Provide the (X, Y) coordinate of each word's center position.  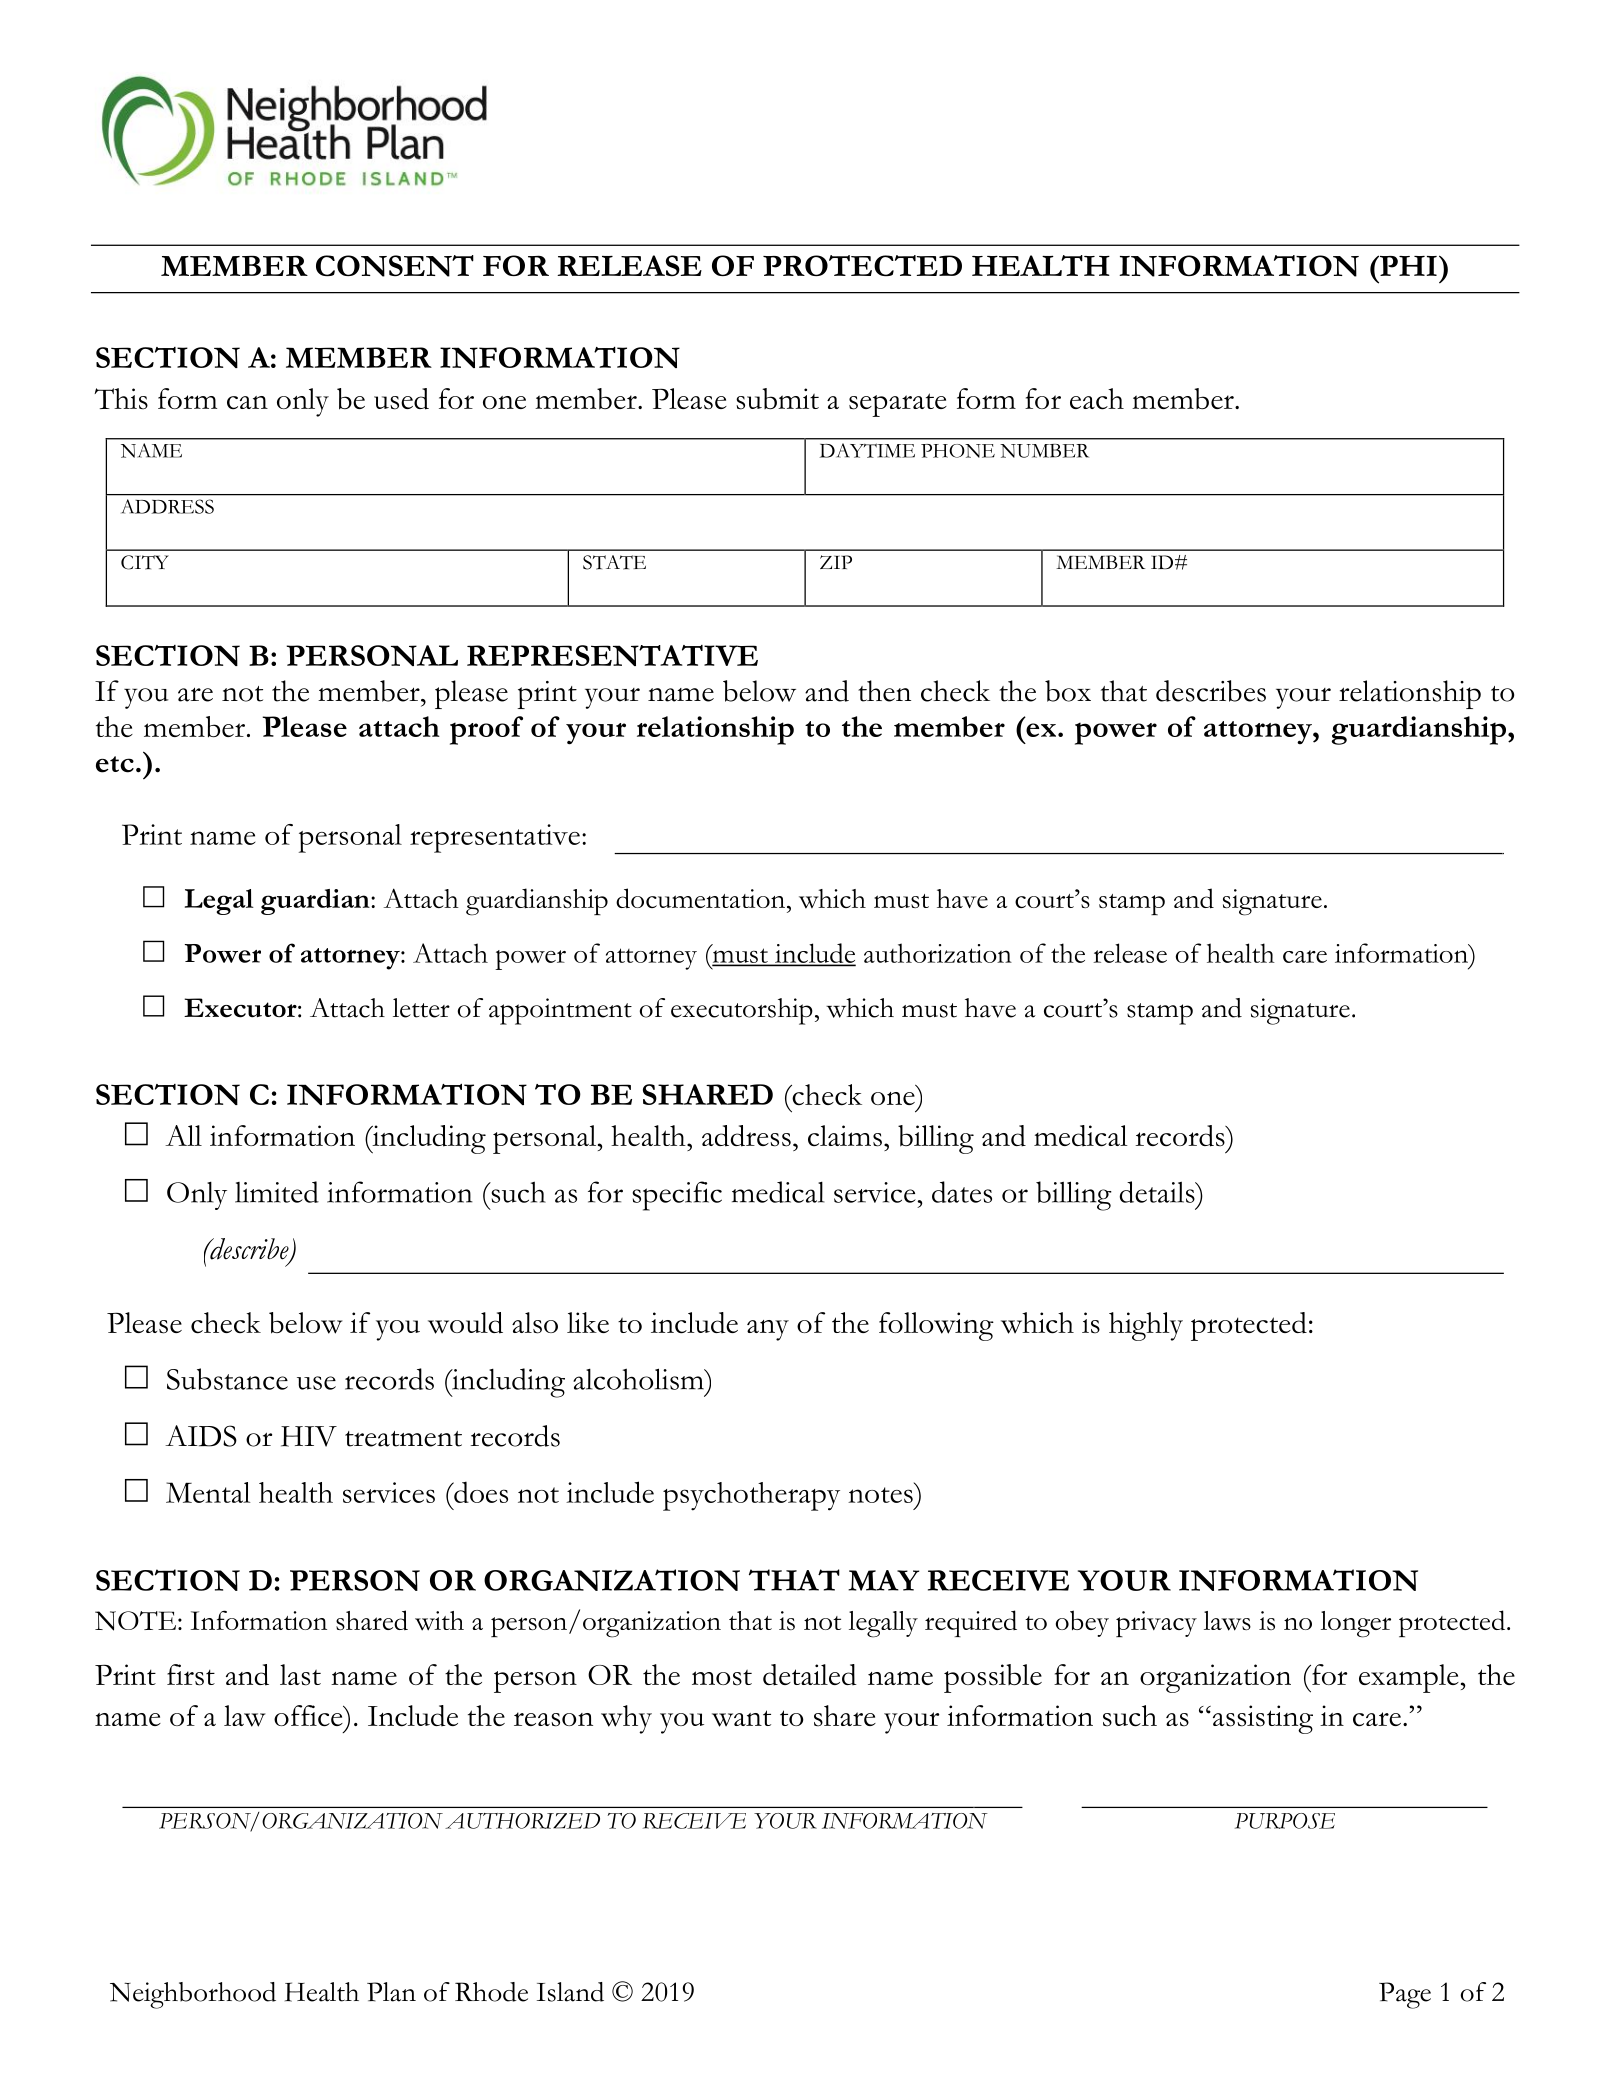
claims (845, 1136)
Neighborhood (193, 1995)
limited (277, 1192)
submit (777, 399)
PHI (1407, 265)
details (1158, 1192)
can (247, 402)
